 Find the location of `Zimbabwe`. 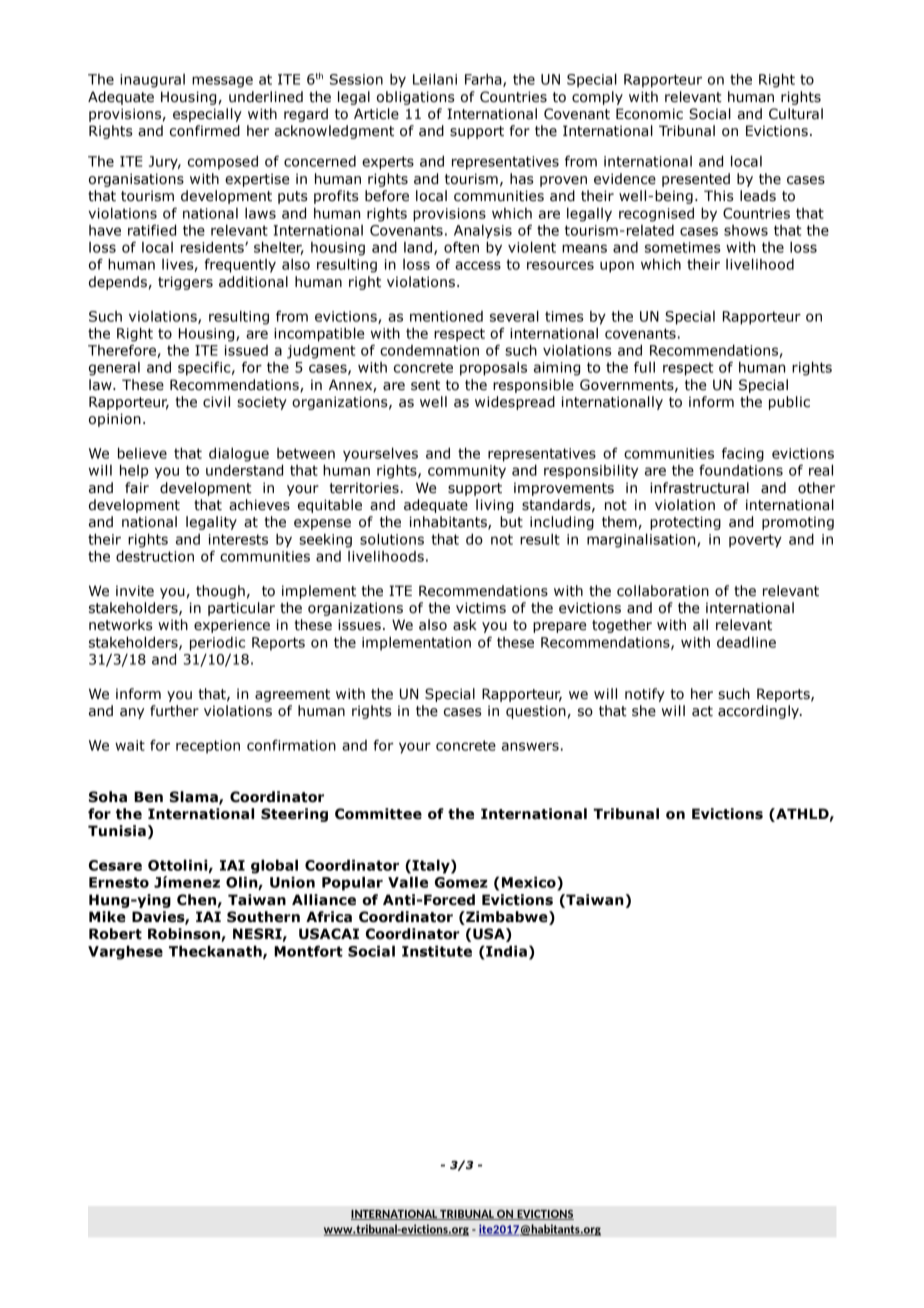

Zimbabwe is located at coordinates (507, 918).
